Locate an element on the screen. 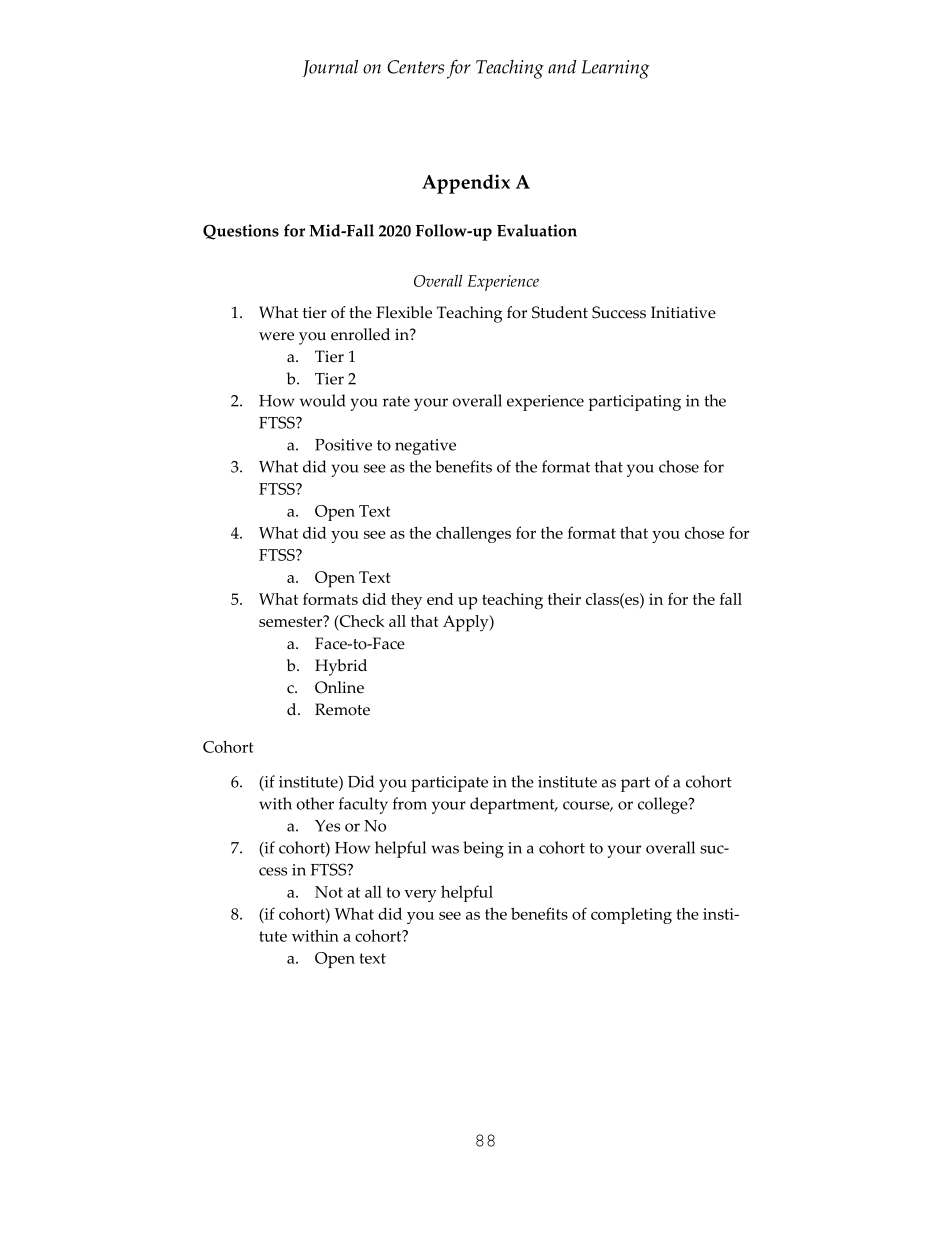  Initiative is located at coordinates (683, 312).
